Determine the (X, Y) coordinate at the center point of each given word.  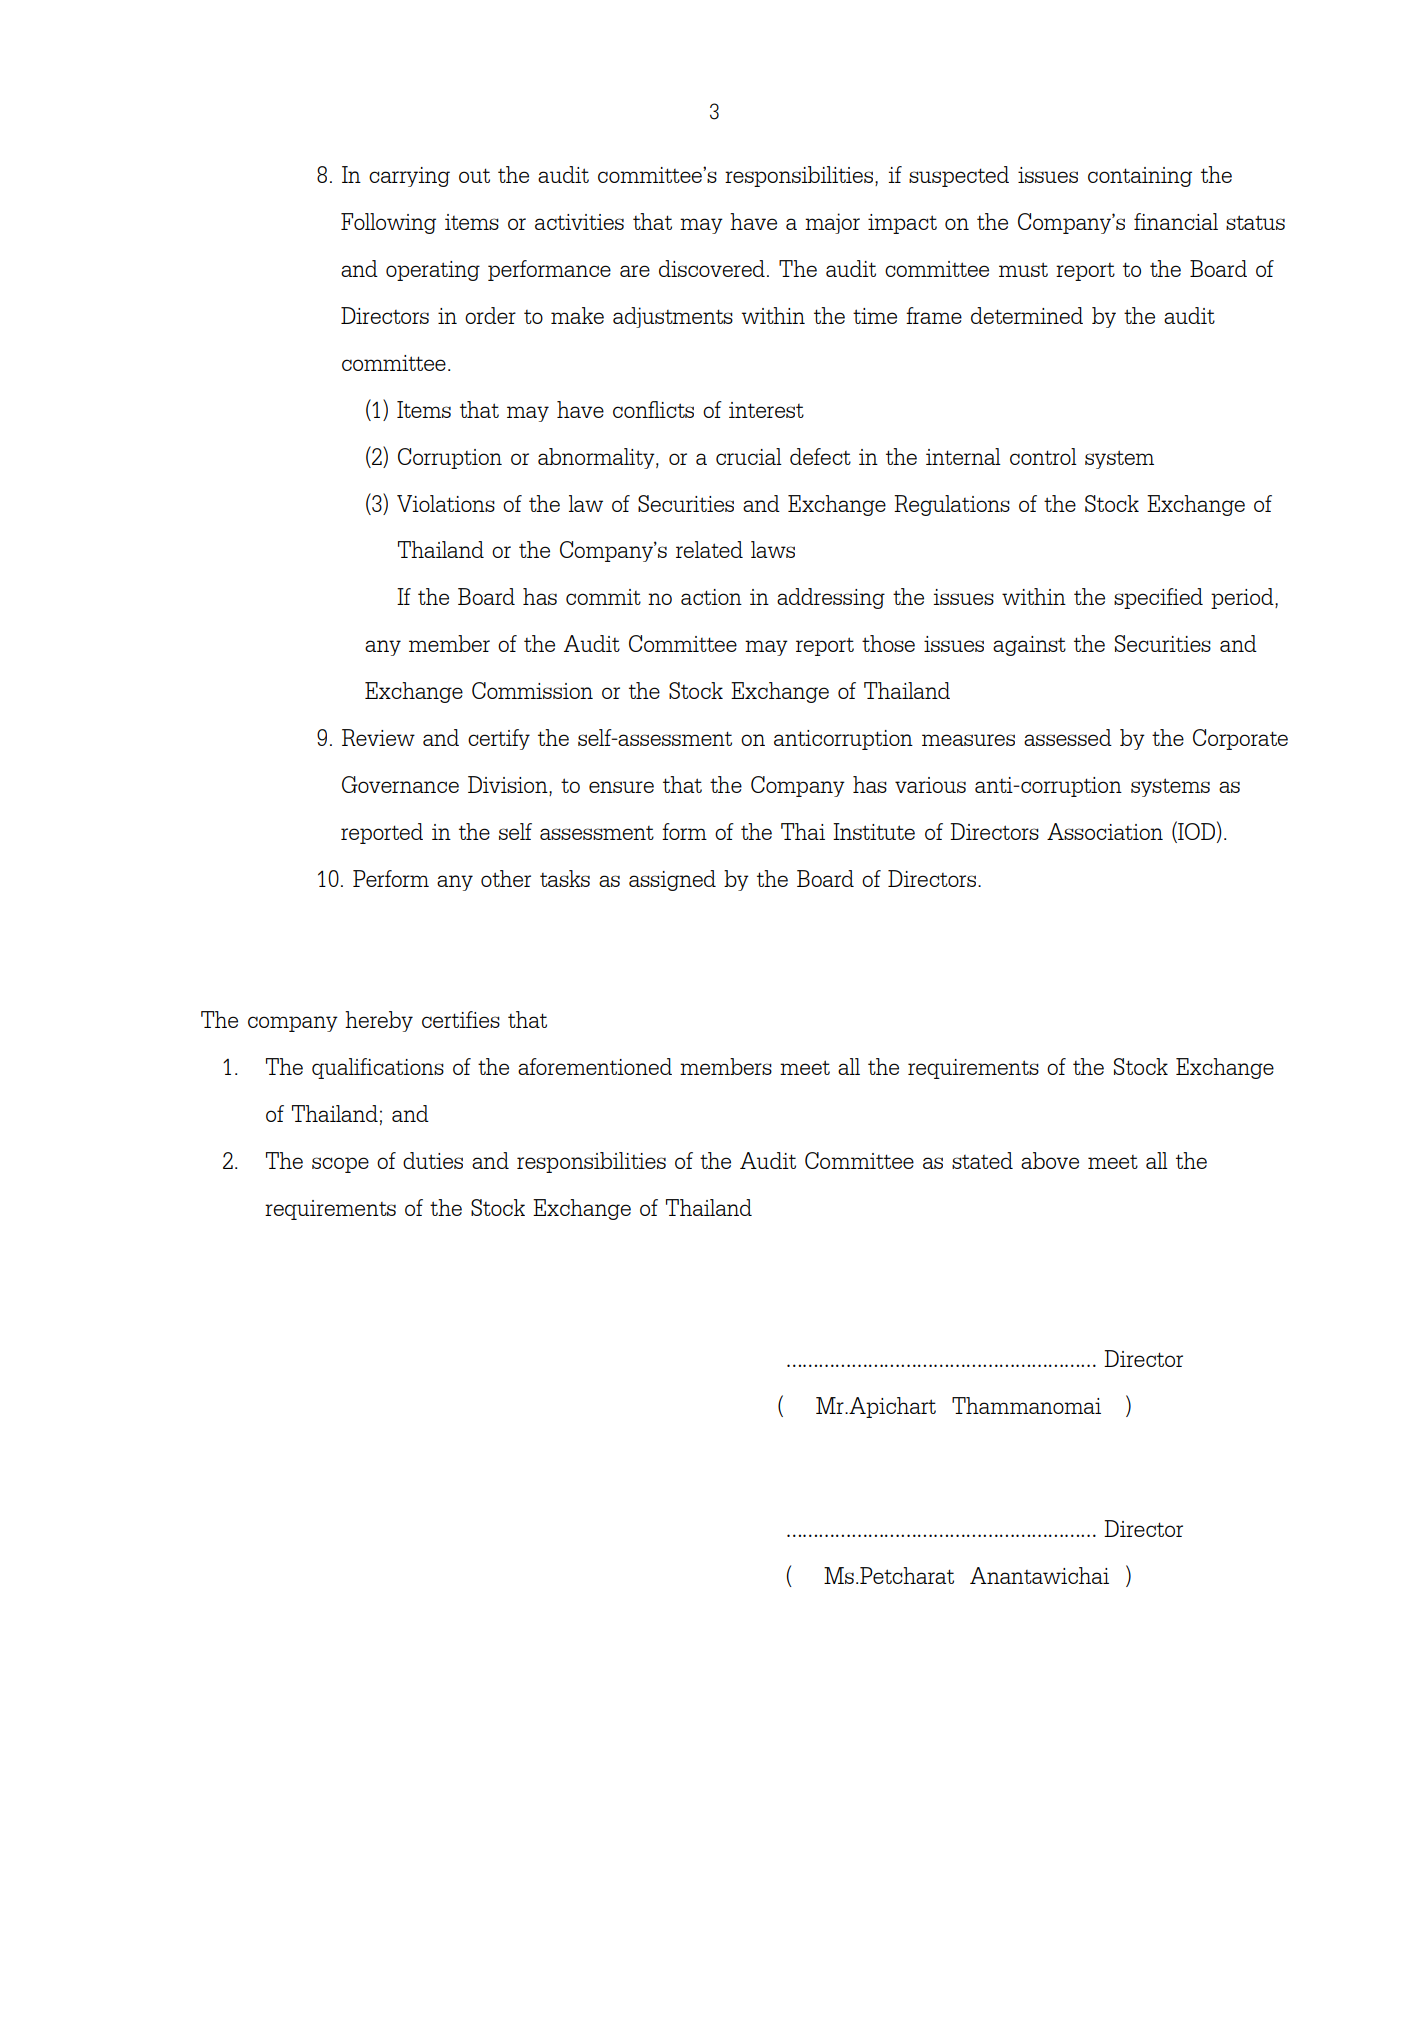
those (888, 643)
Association (1105, 831)
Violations (446, 503)
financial (1176, 221)
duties (433, 1160)
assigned (672, 880)
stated (982, 1160)
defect (820, 456)
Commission (532, 690)
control (1043, 456)
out (474, 175)
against (1029, 646)
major (832, 223)
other (506, 878)
